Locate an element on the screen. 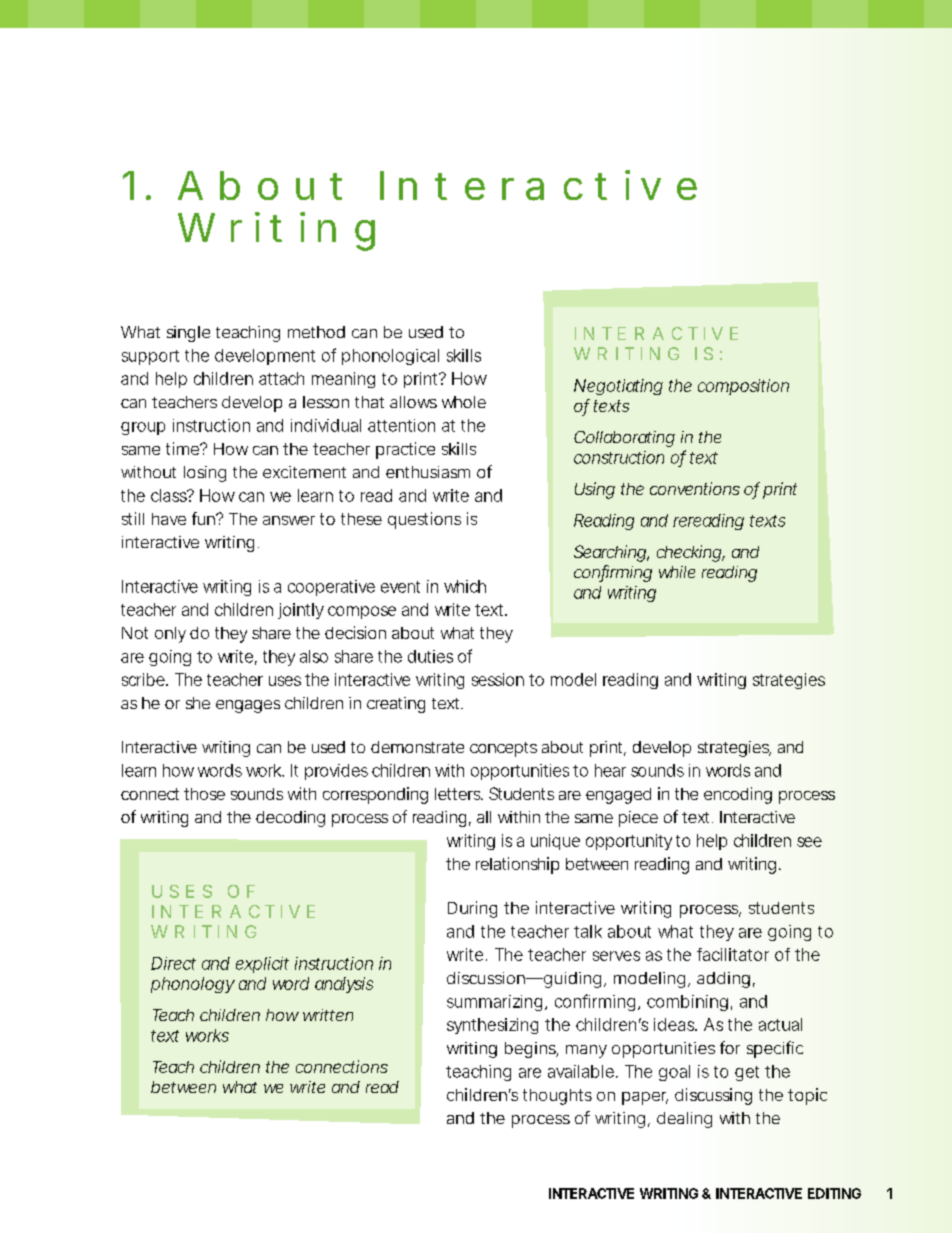 This screenshot has width=952, height=1233. composition is located at coordinates (743, 387).
